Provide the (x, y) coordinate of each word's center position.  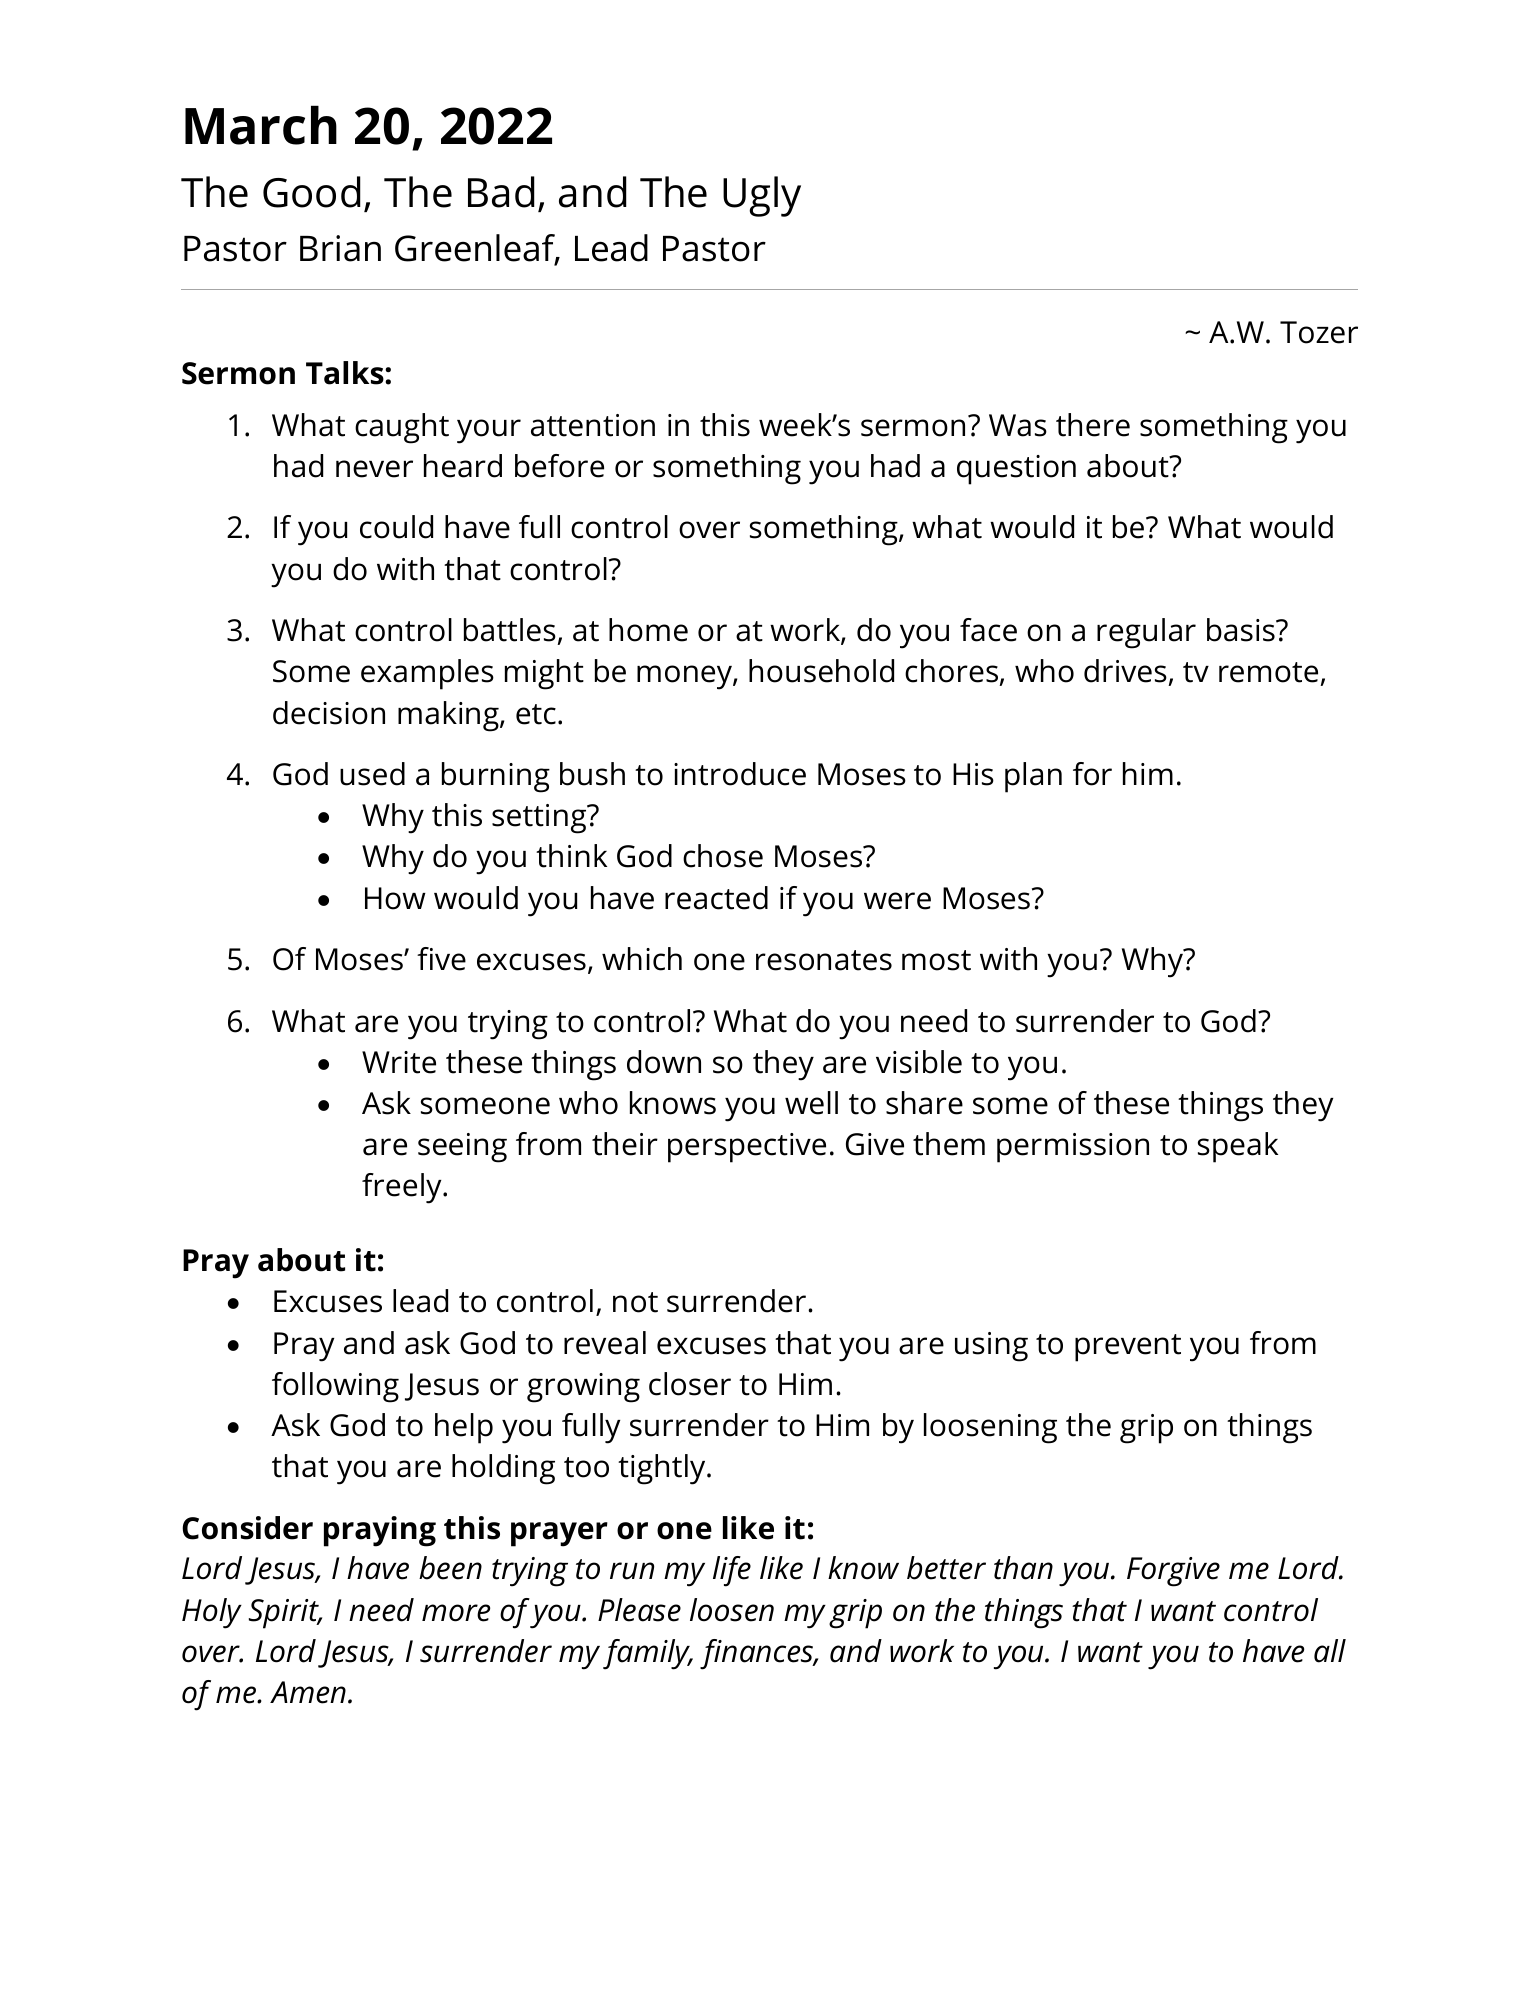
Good (312, 192)
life (732, 1571)
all (1330, 1651)
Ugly (762, 196)
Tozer (1319, 332)
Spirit (285, 1614)
